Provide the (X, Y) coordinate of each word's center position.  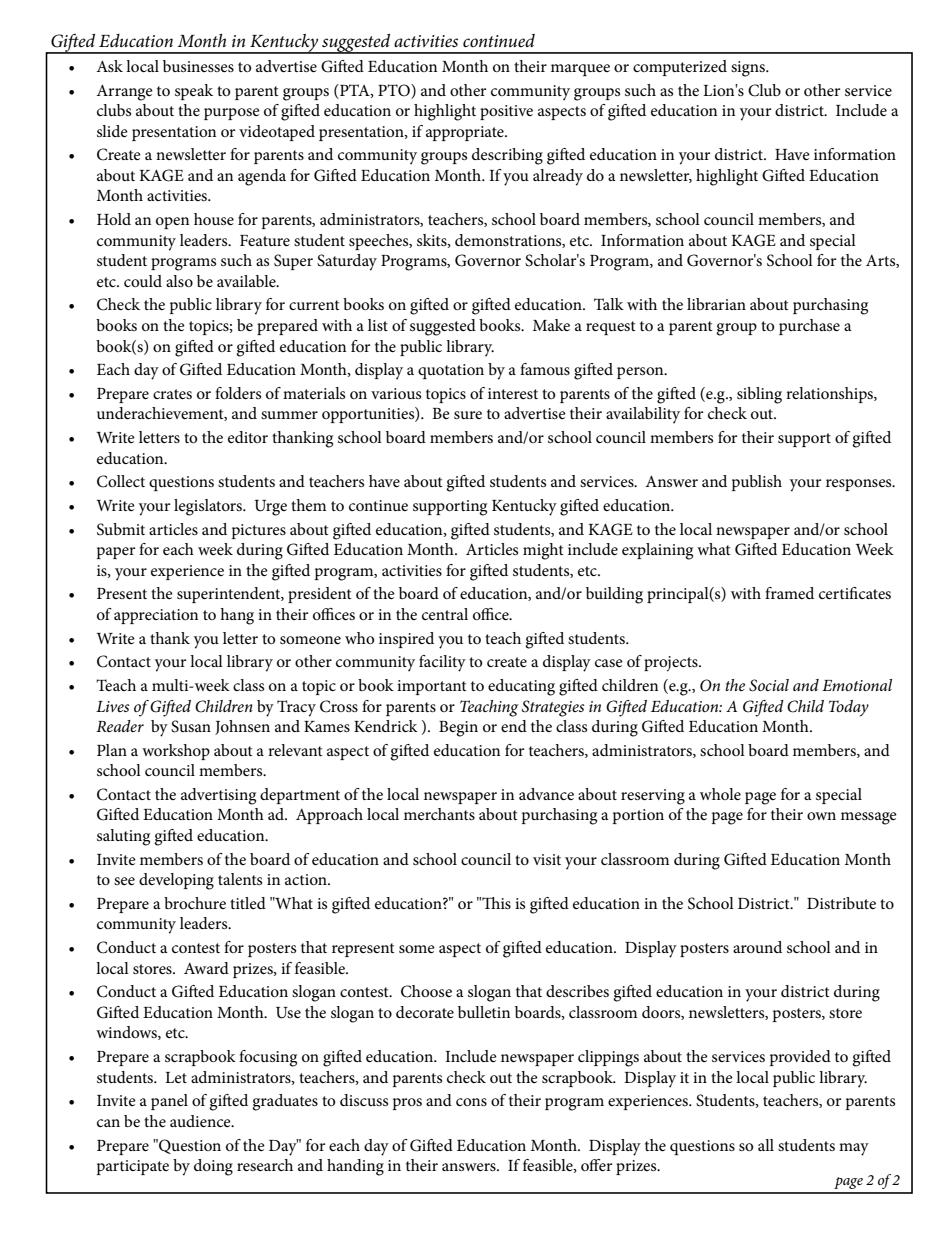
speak (194, 92)
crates (172, 394)
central (445, 614)
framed (789, 593)
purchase (809, 327)
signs (749, 69)
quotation (451, 371)
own (821, 816)
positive (506, 112)
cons (471, 1102)
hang (237, 616)
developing (176, 881)
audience (201, 1121)
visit (547, 859)
